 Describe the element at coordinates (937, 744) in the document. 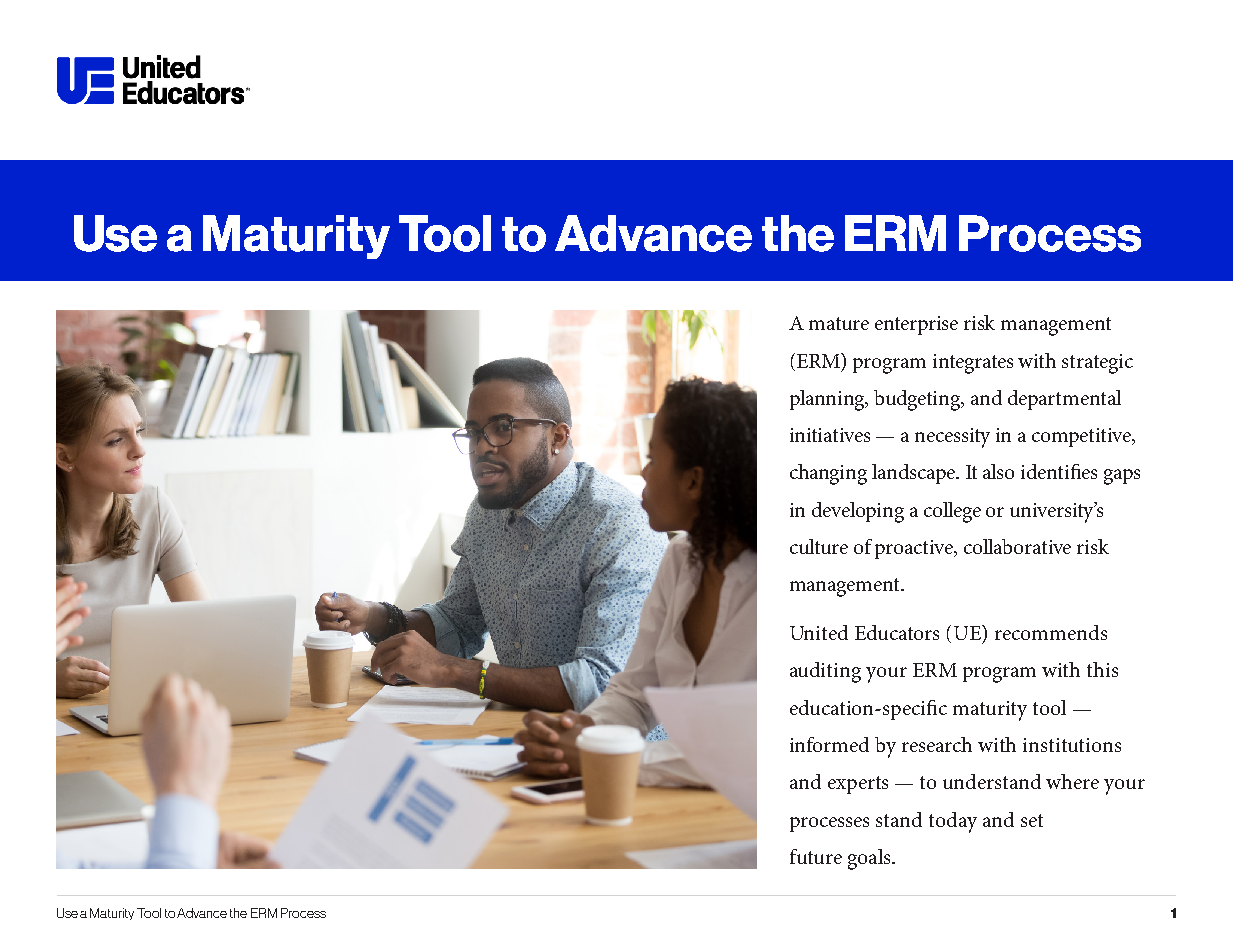

I see `research` at that location.
